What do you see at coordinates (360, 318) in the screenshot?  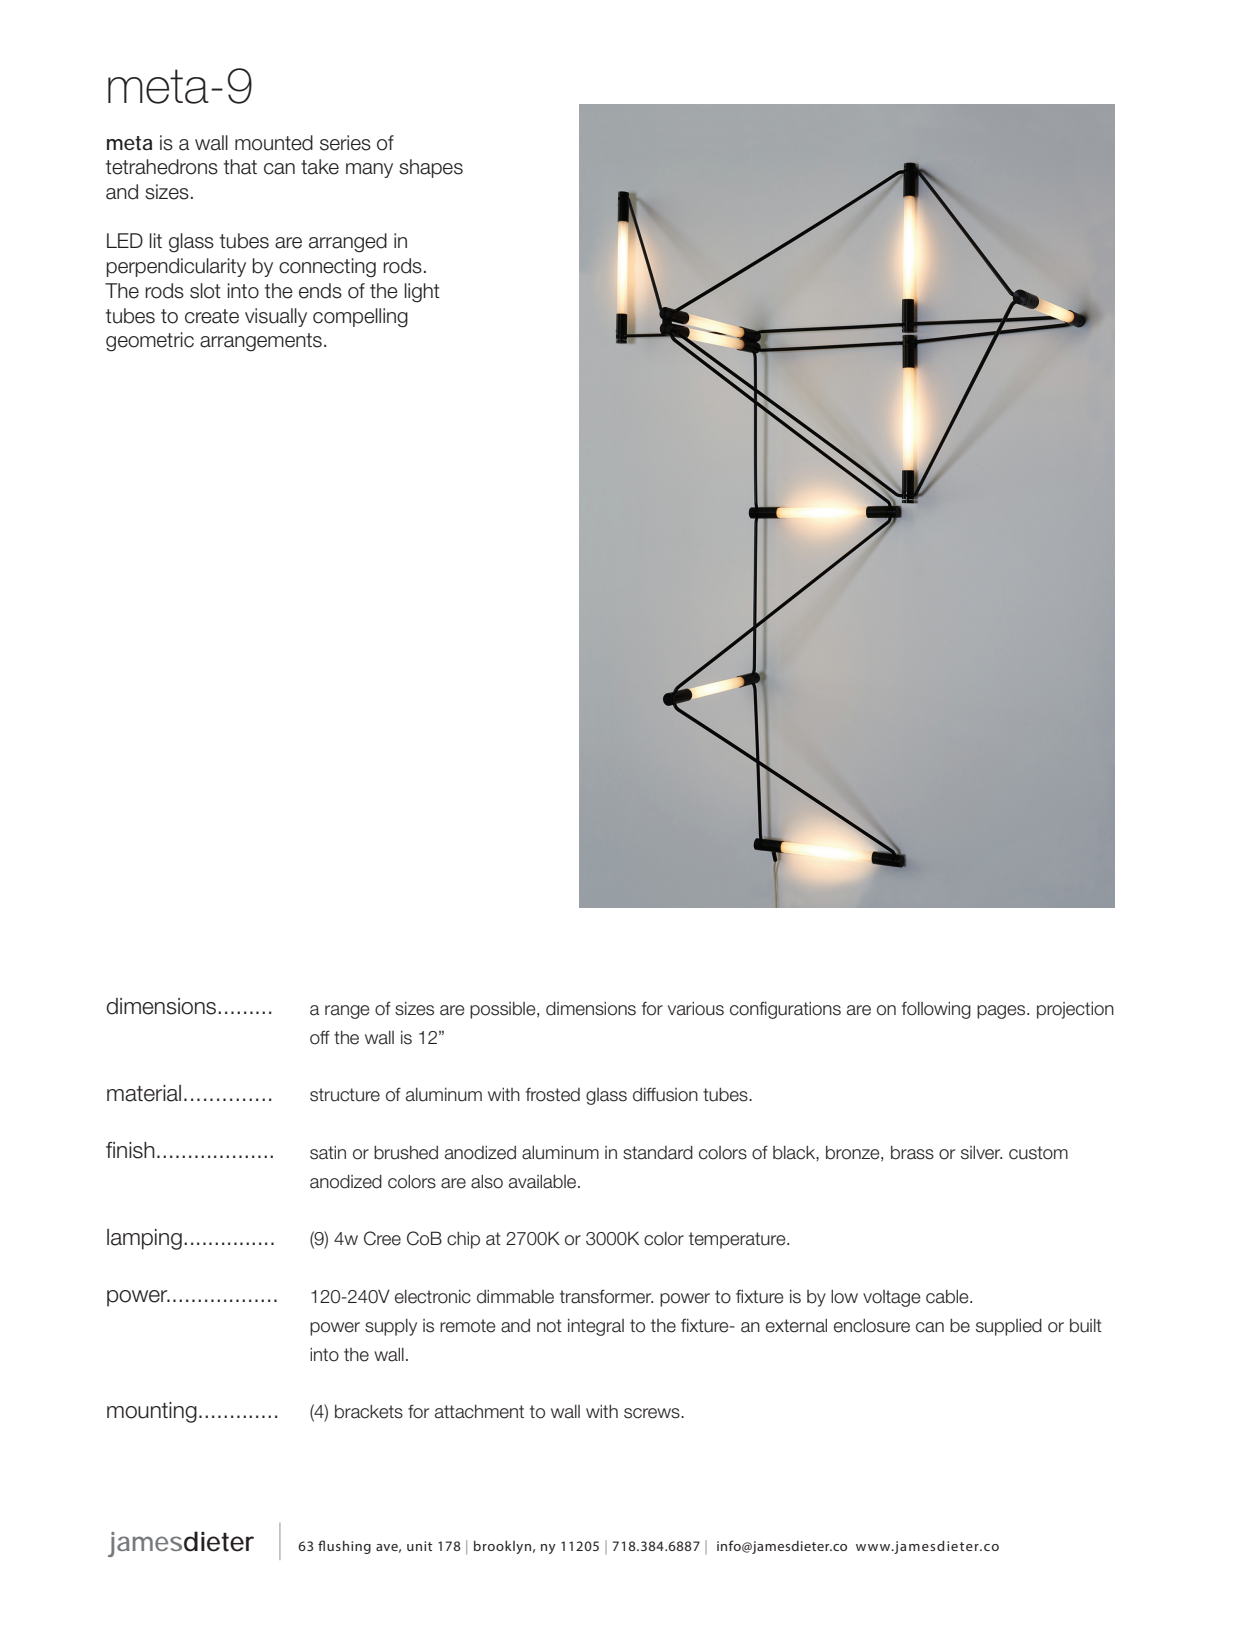 I see `compelling` at bounding box center [360, 318].
